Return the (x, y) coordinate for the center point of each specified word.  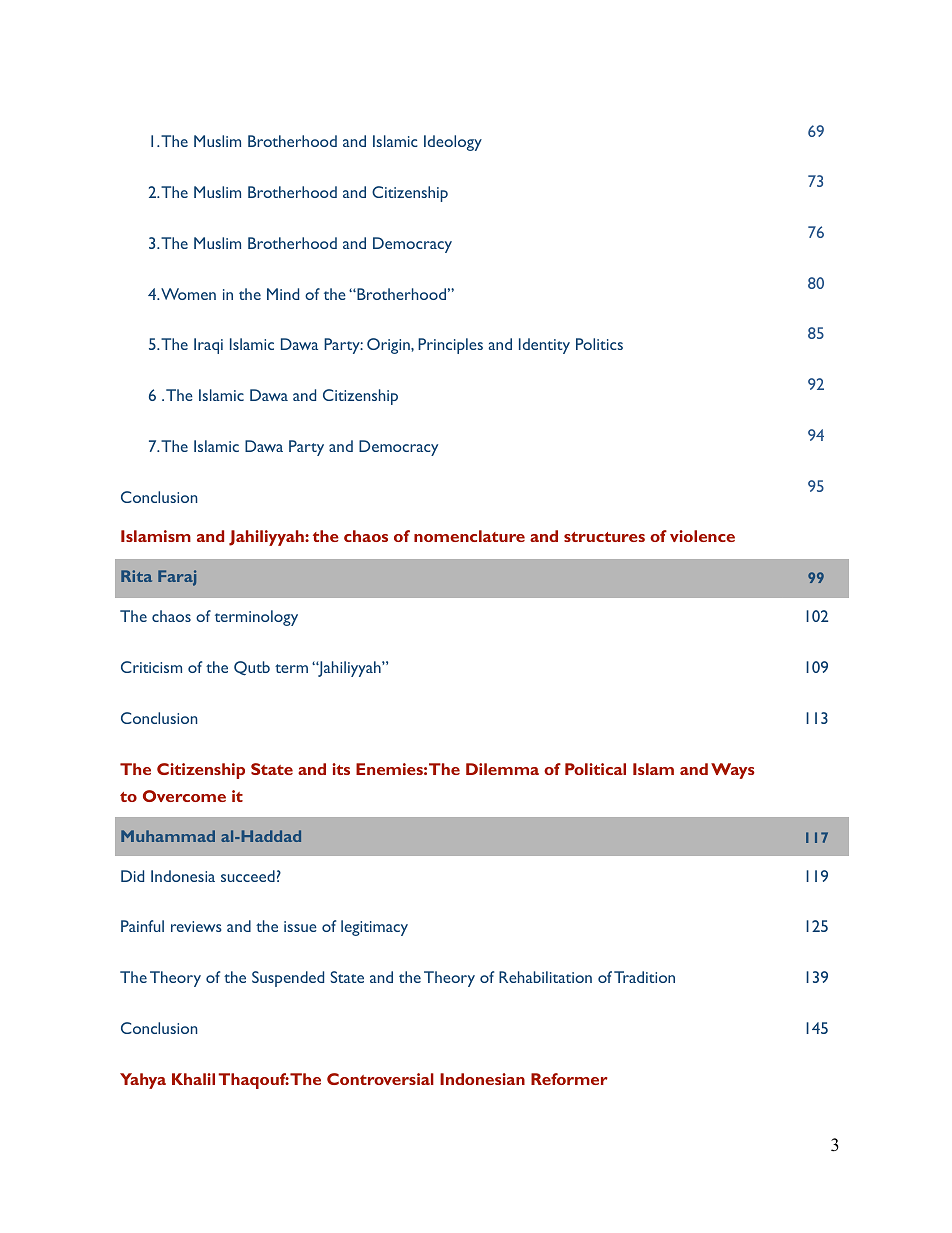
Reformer (569, 1079)
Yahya (143, 1081)
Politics (599, 344)
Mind (283, 294)
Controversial (380, 1079)
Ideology (453, 143)
